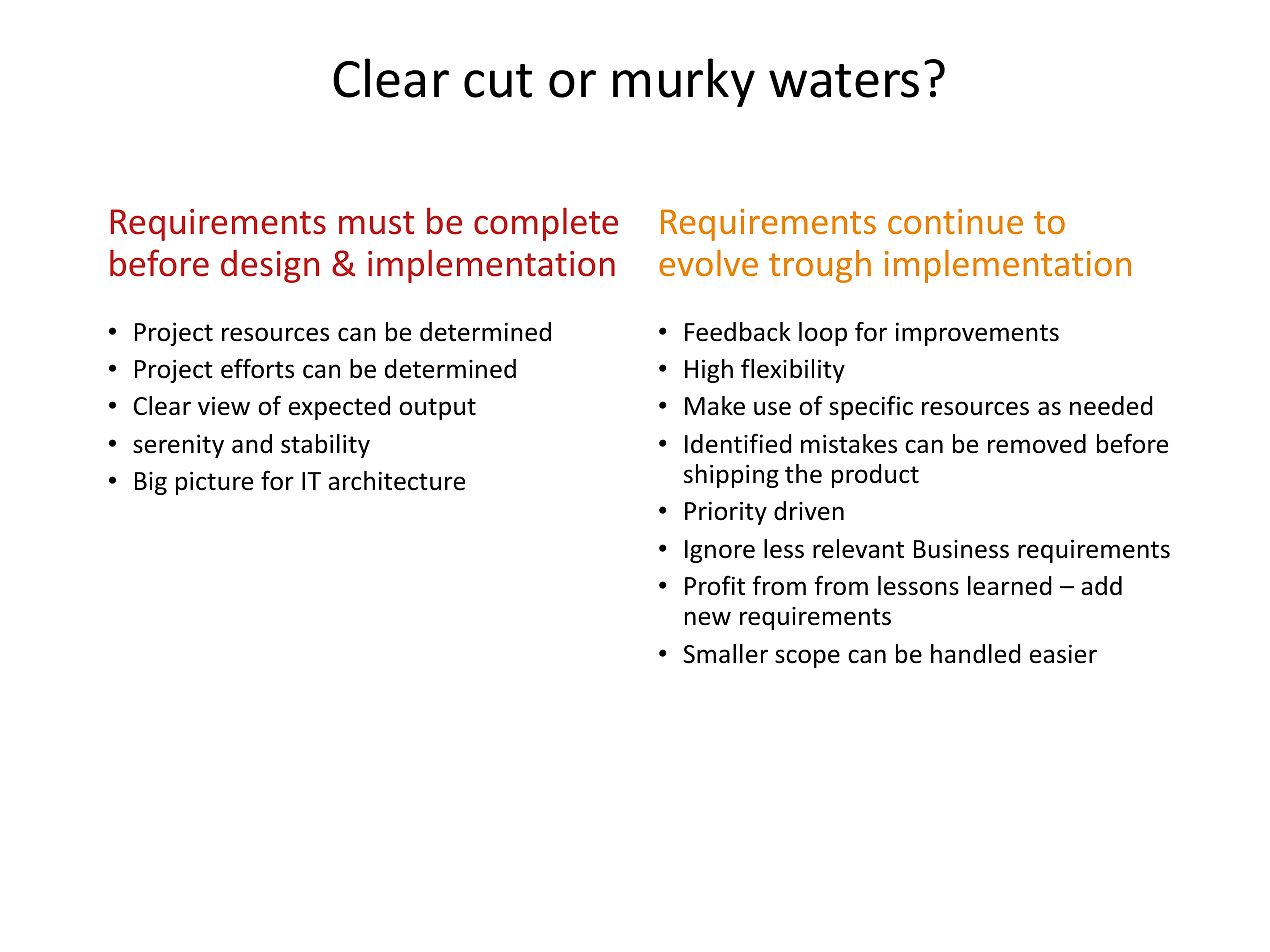  What do you see at coordinates (708, 618) in the document?
I see `new` at bounding box center [708, 618].
